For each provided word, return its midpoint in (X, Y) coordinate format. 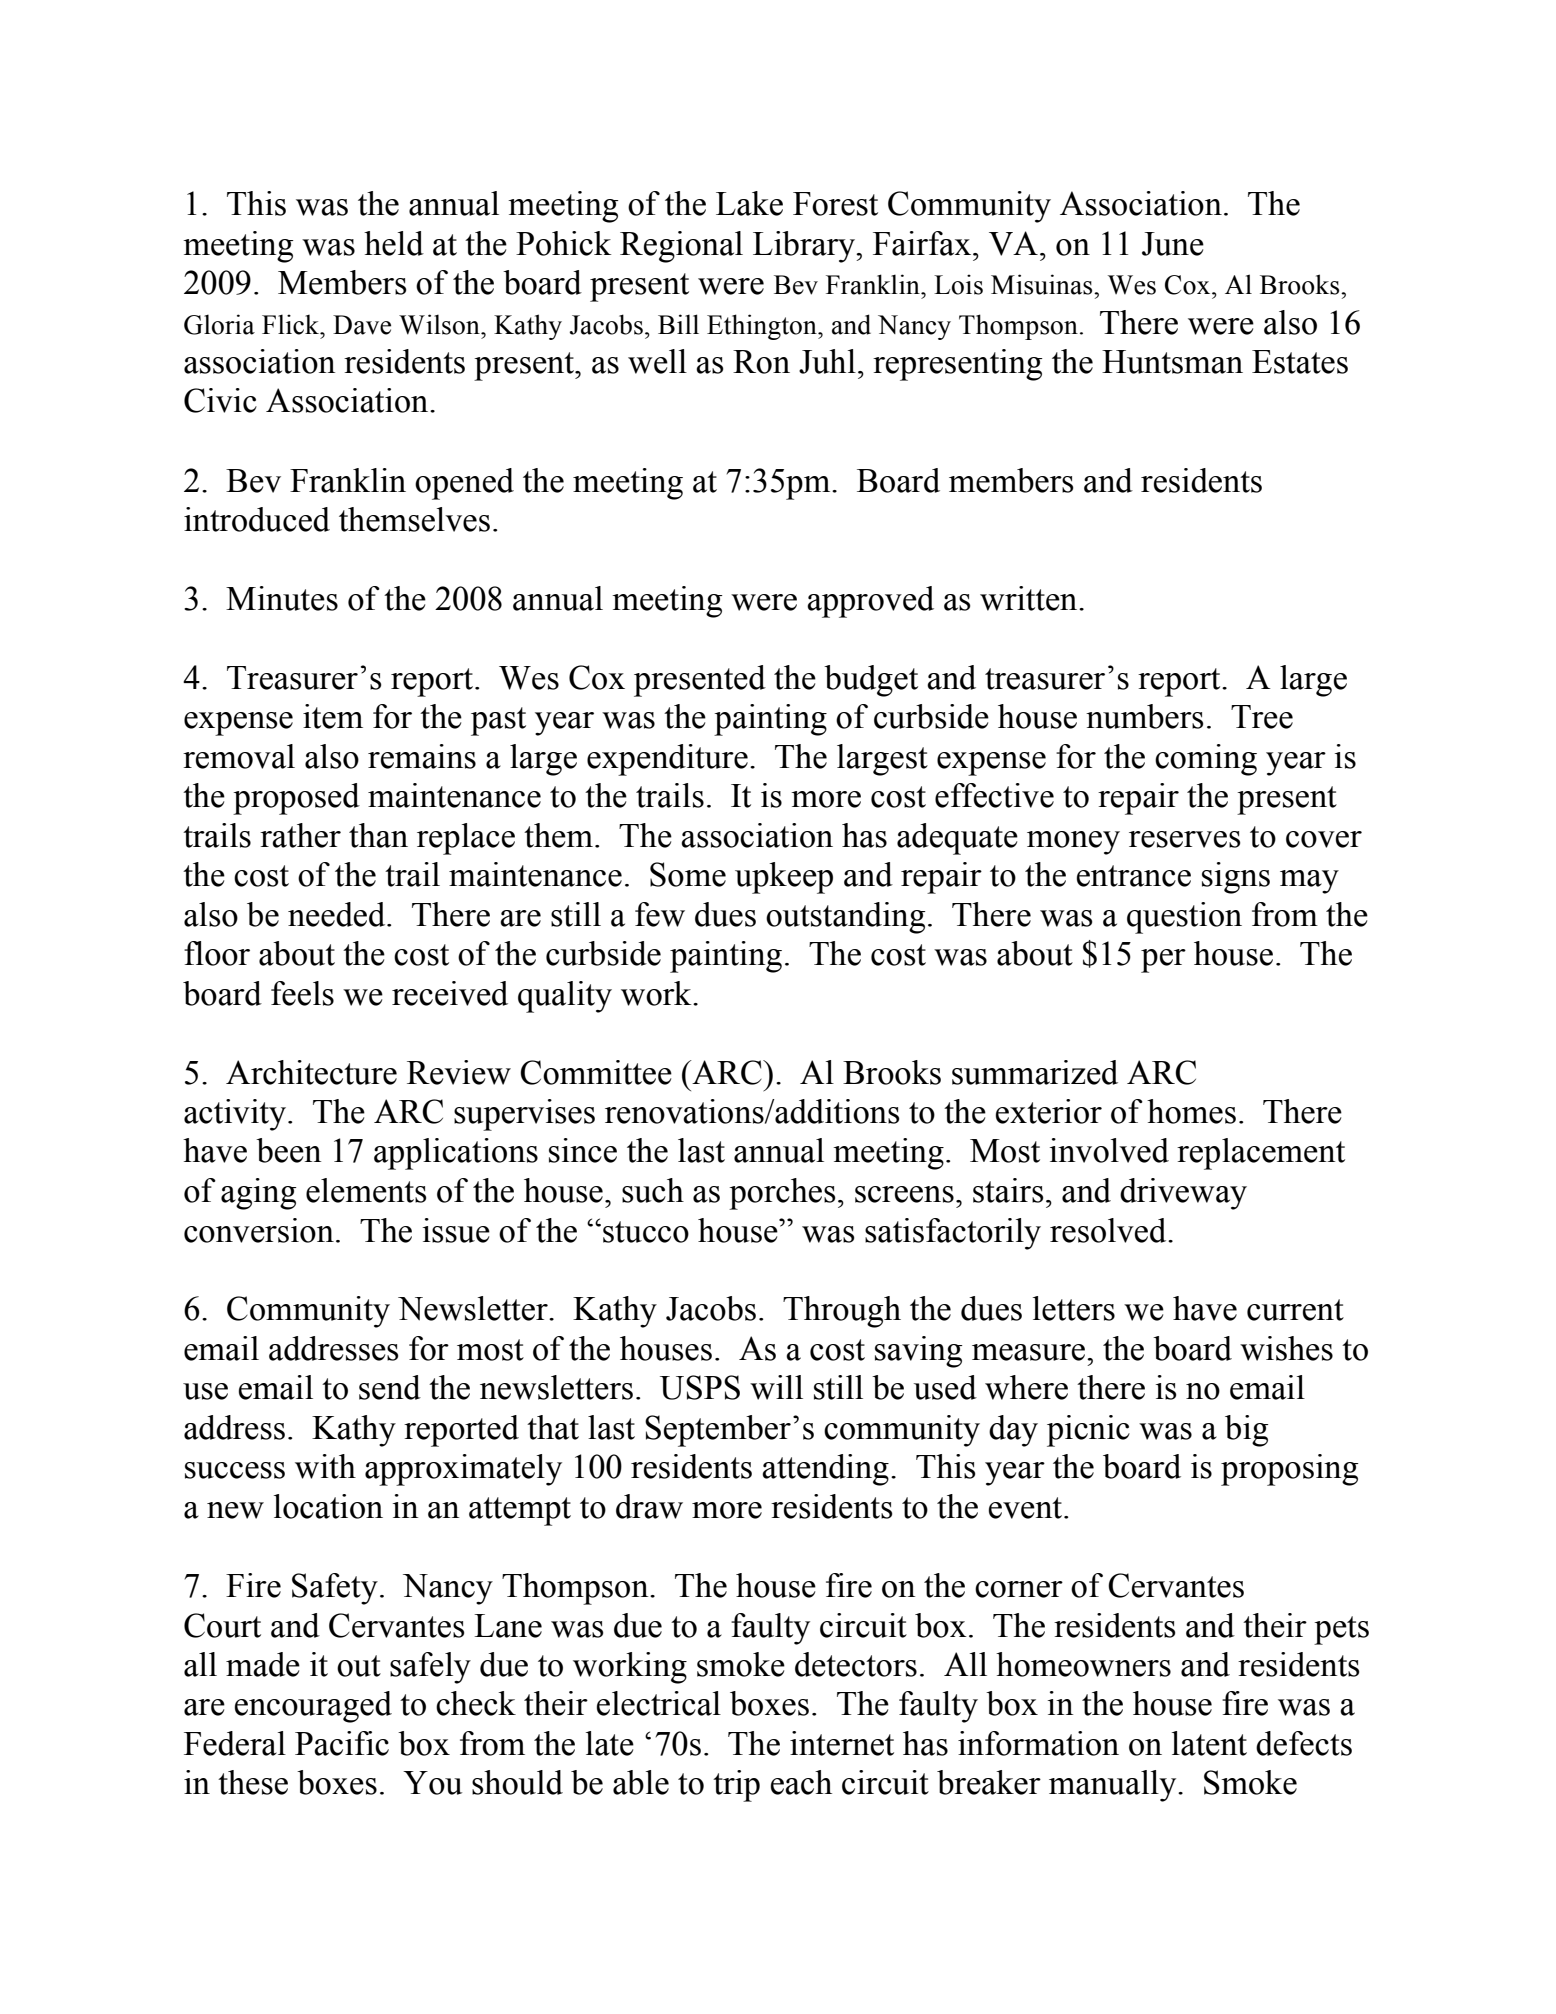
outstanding (845, 918)
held (394, 243)
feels (302, 993)
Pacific (342, 1743)
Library (805, 247)
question (1184, 918)
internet (842, 1743)
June (1173, 244)
